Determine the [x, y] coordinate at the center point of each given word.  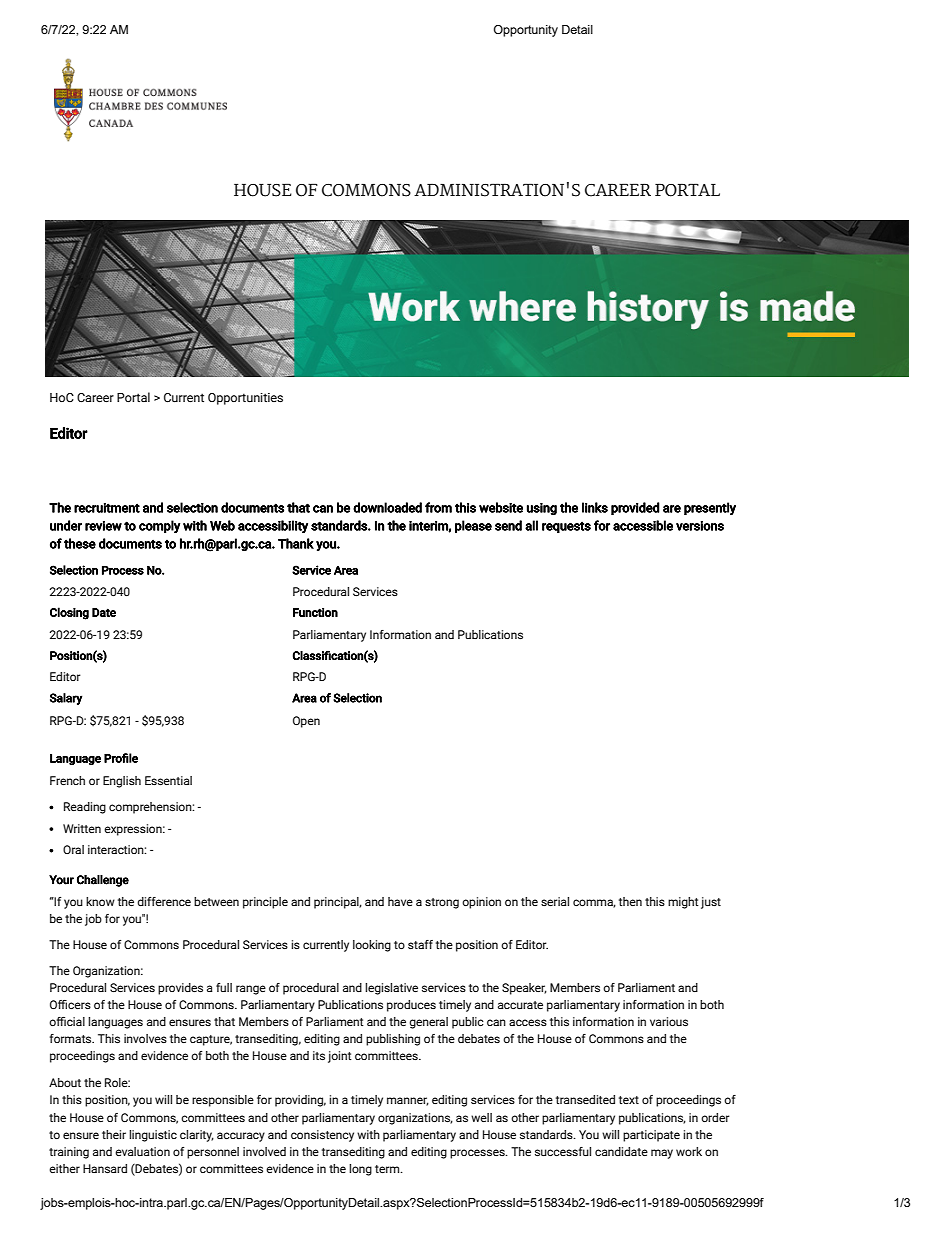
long [360, 1170]
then [630, 901]
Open [306, 722]
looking [372, 946]
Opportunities [245, 399]
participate [651, 1136]
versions [700, 526]
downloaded [387, 507]
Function [315, 612]
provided [635, 508]
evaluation [142, 1151]
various [669, 1021]
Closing [69, 613]
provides [180, 989]
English [122, 782]
